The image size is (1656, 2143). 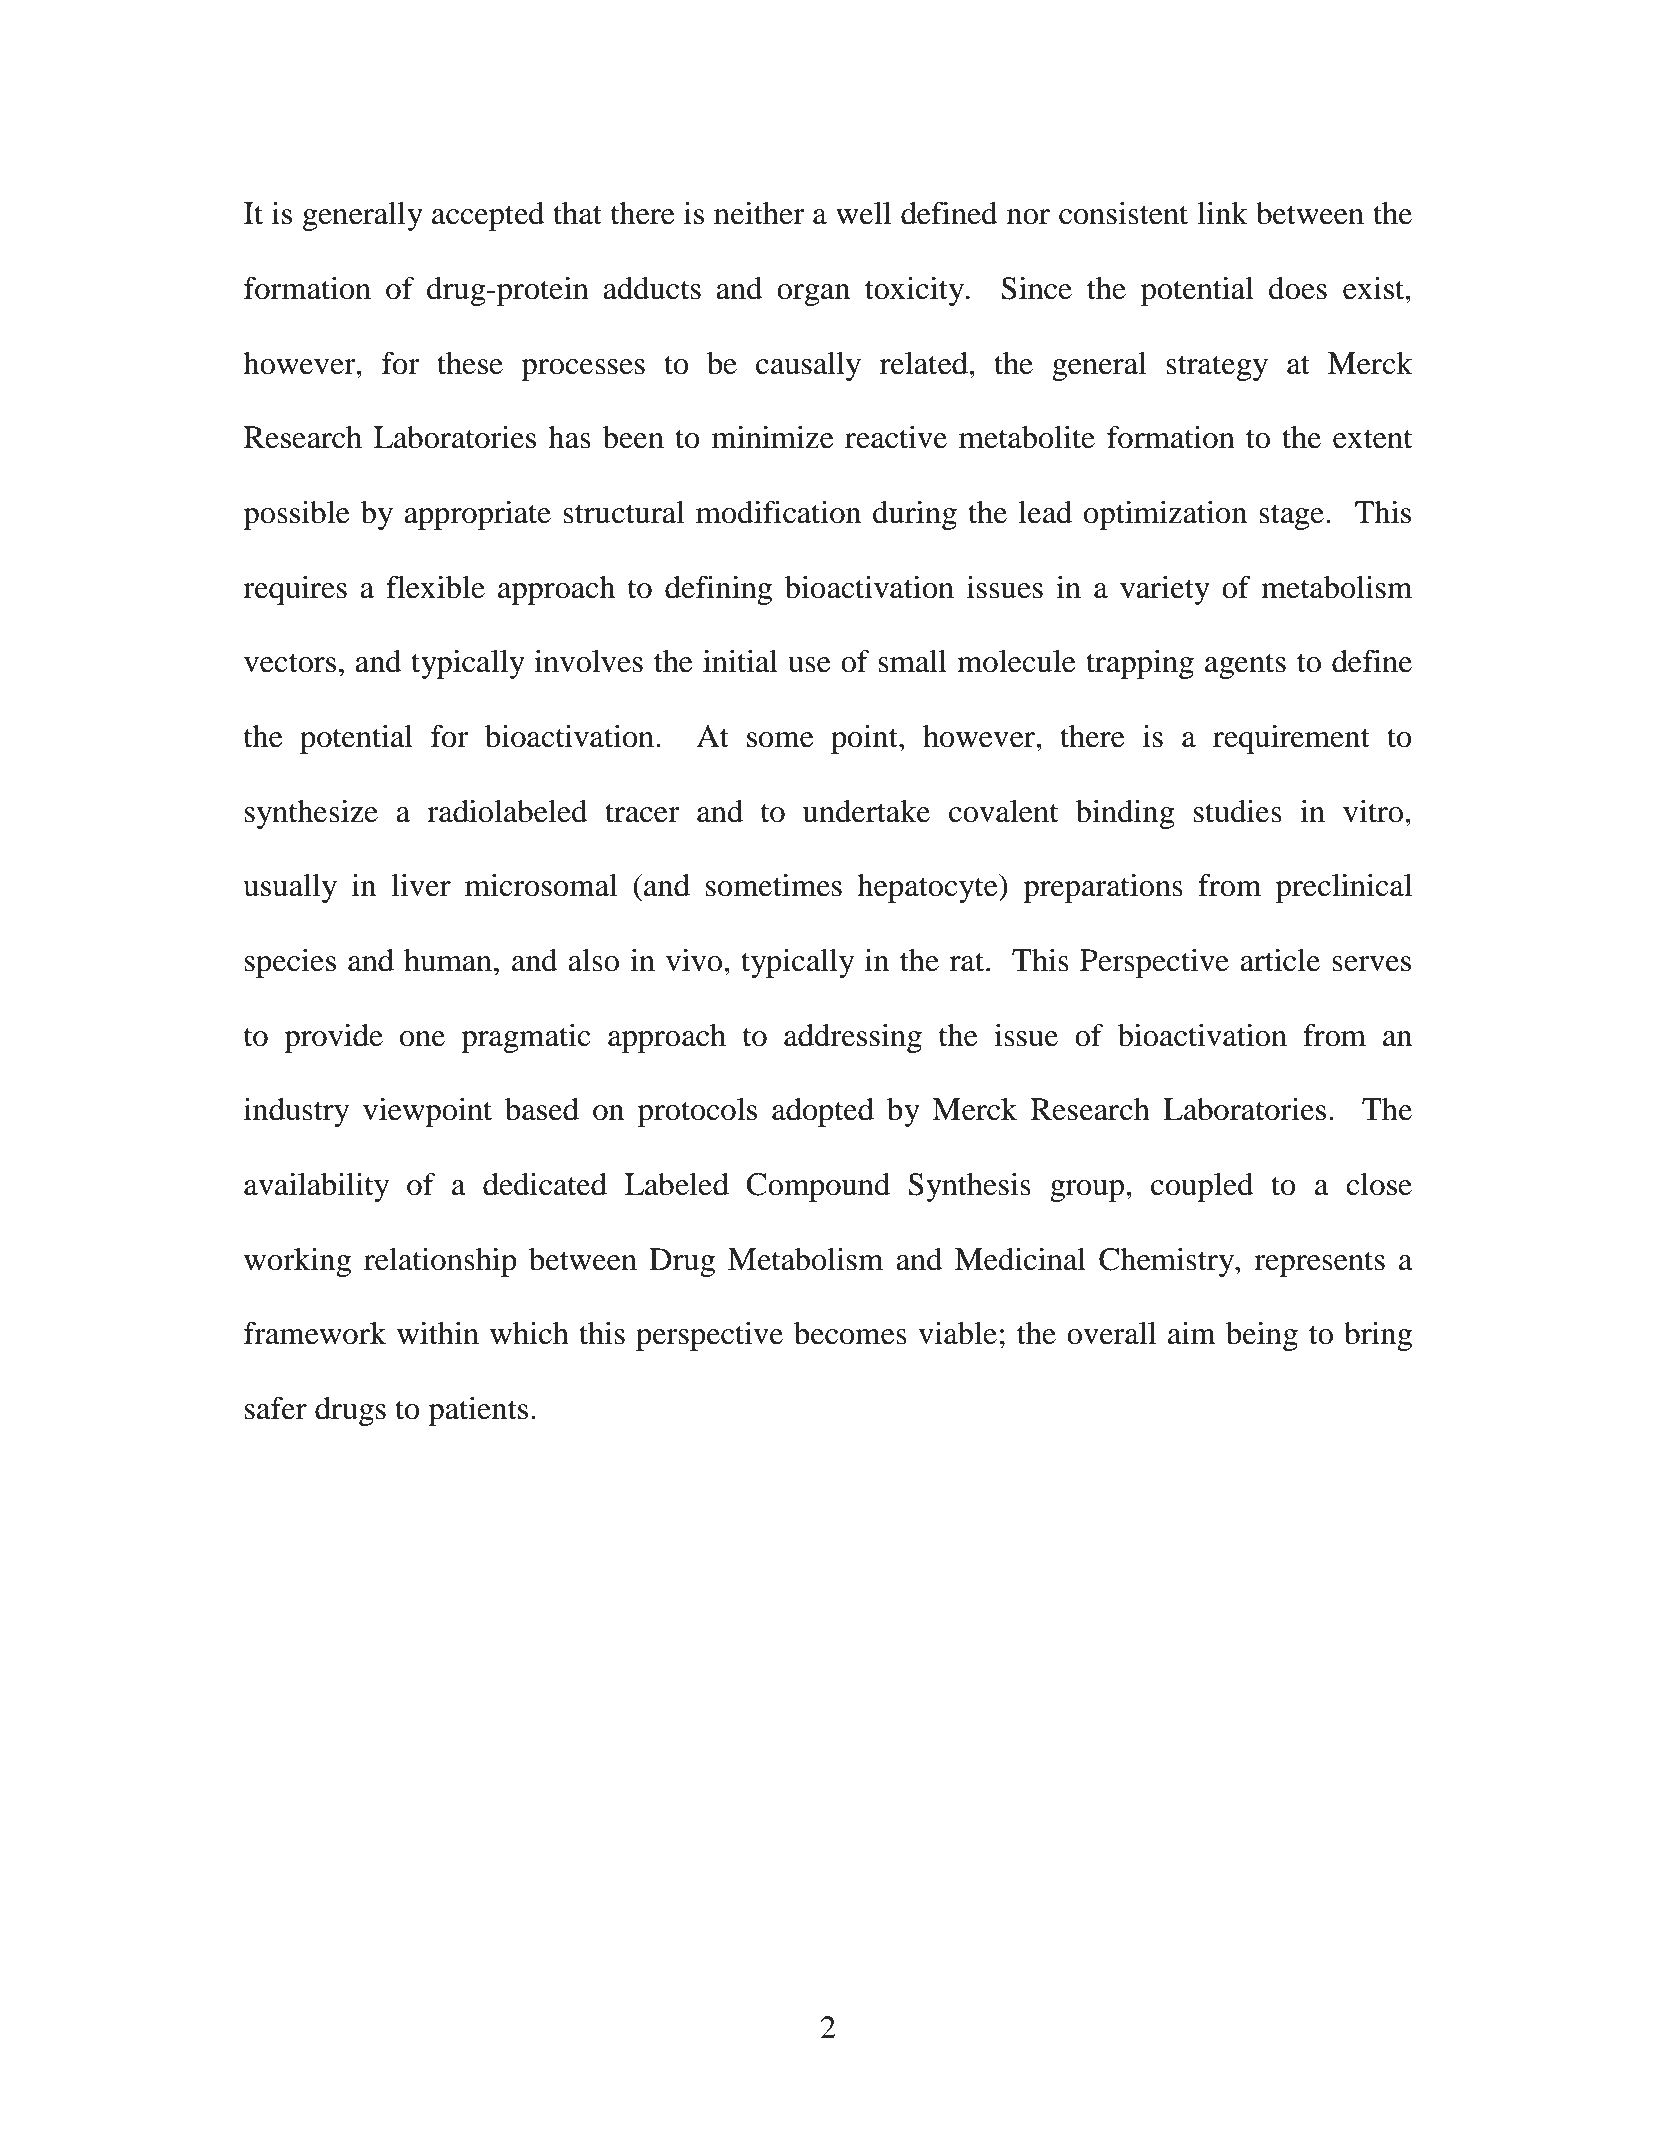 What do you see at coordinates (866, 811) in the screenshot?
I see `undertake` at bounding box center [866, 811].
